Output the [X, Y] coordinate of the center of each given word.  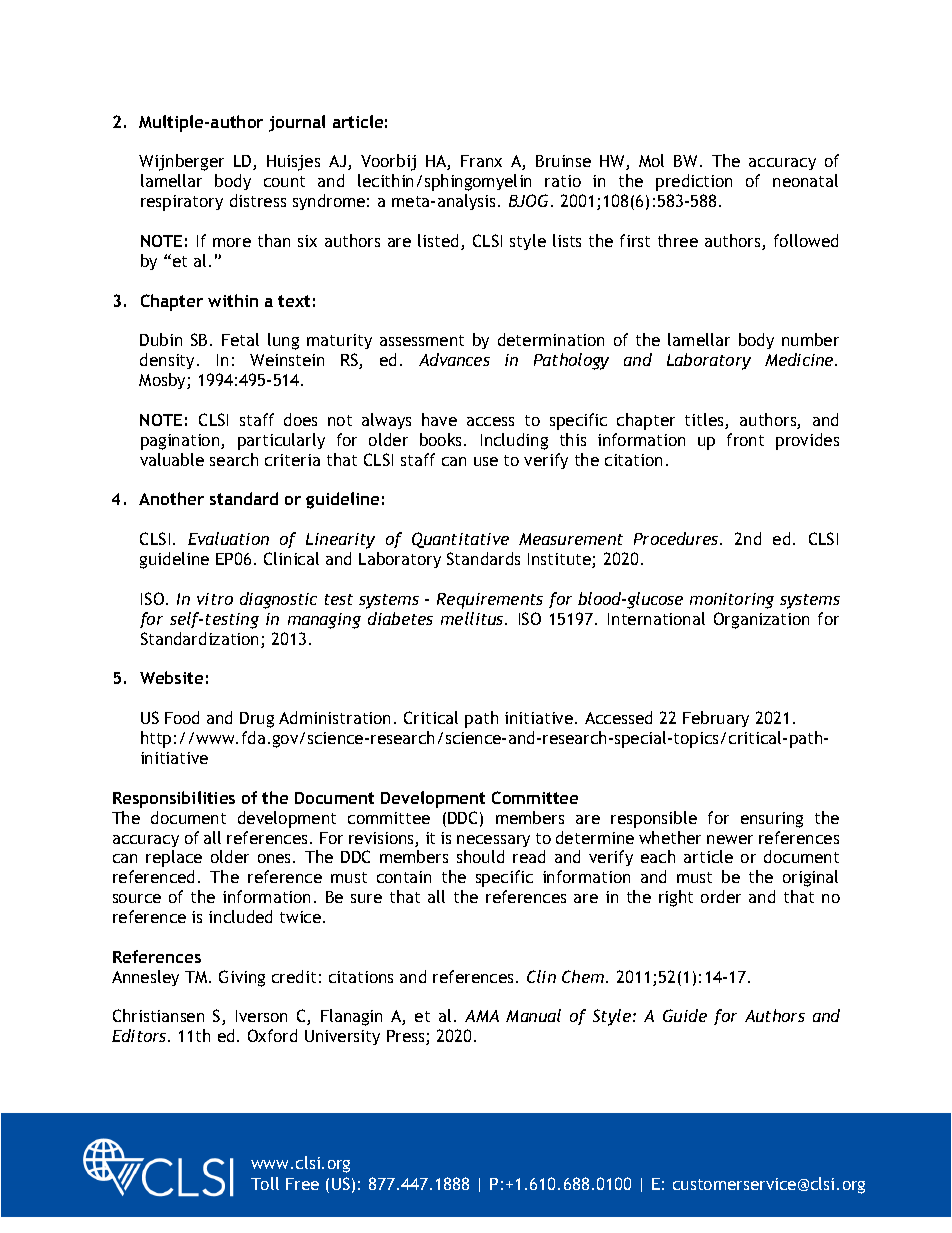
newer [730, 839]
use [486, 461]
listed [440, 242]
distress [258, 200]
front [745, 439]
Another [171, 498]
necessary [493, 841]
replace [174, 858]
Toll [265, 1183]
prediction [694, 182]
